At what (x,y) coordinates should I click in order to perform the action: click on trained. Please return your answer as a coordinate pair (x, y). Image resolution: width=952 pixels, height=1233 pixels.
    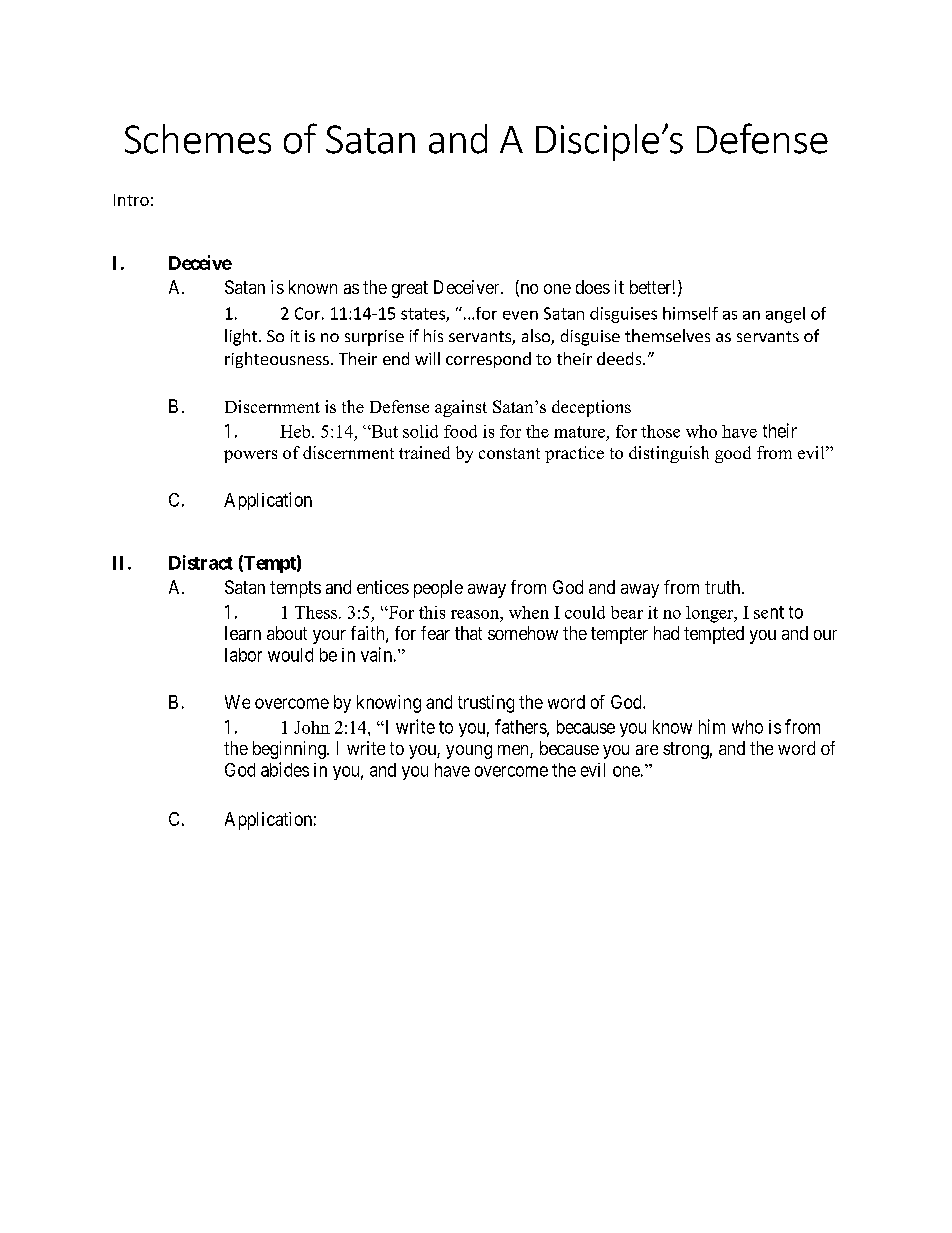
    Looking at the image, I should click on (424, 452).
